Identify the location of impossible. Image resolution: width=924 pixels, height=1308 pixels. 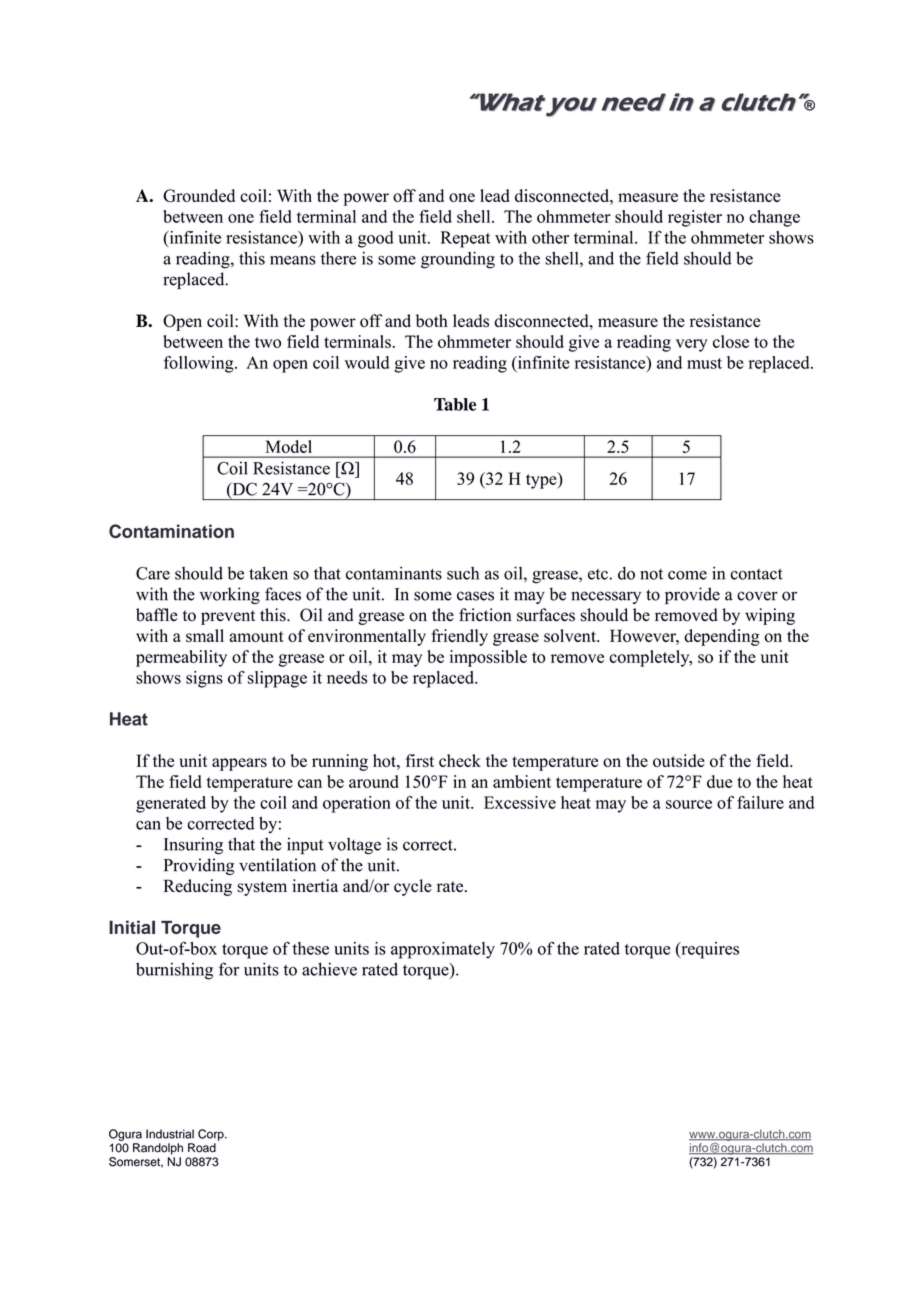
(488, 658).
